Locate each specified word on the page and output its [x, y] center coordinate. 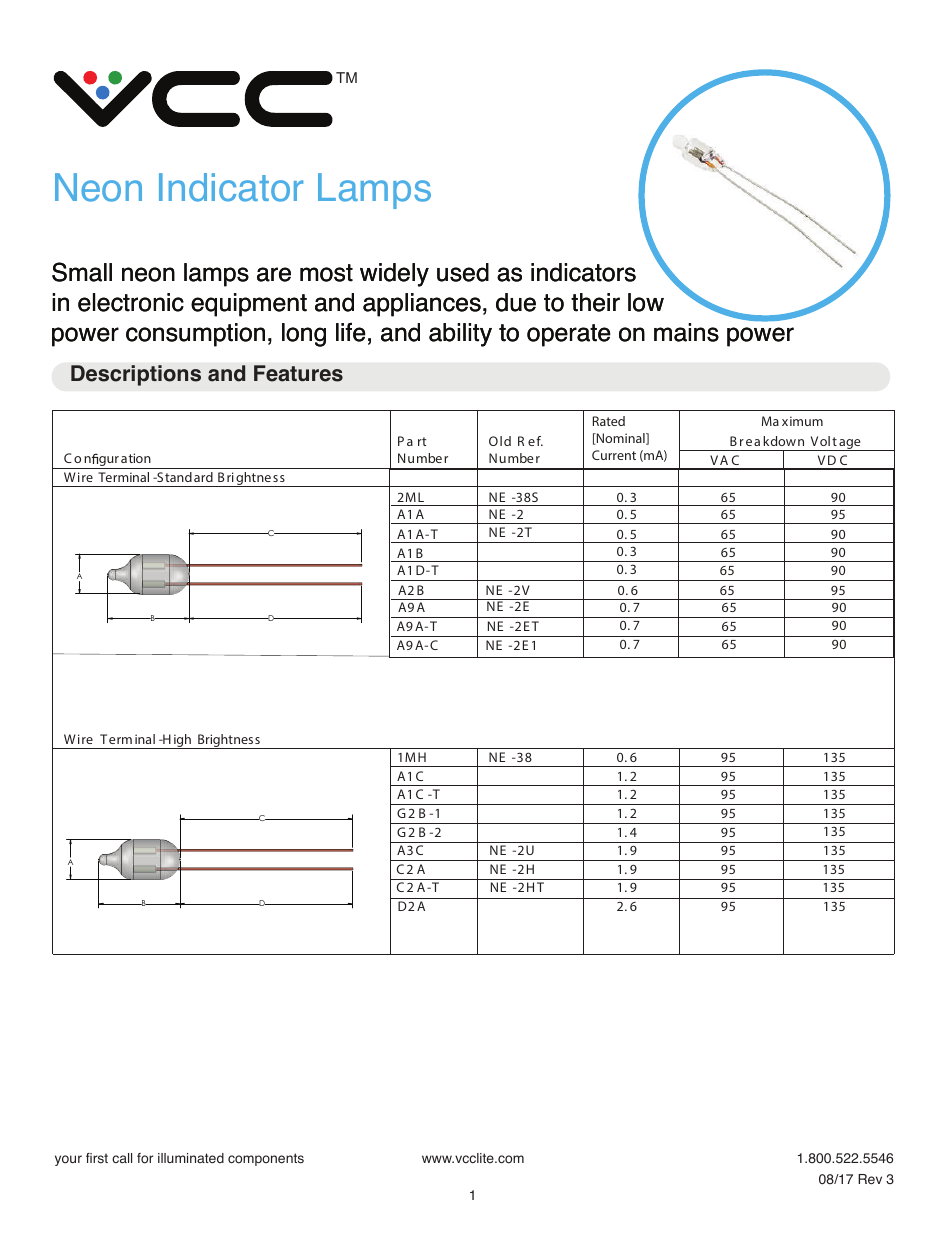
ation [136, 458]
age [850, 445]
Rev [870, 1179]
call [122, 1158]
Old [500, 441]
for [145, 1158]
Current [614, 455]
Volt [824, 441]
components [266, 1159]
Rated [609, 421]
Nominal [621, 439]
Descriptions [136, 375]
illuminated [191, 1158]
